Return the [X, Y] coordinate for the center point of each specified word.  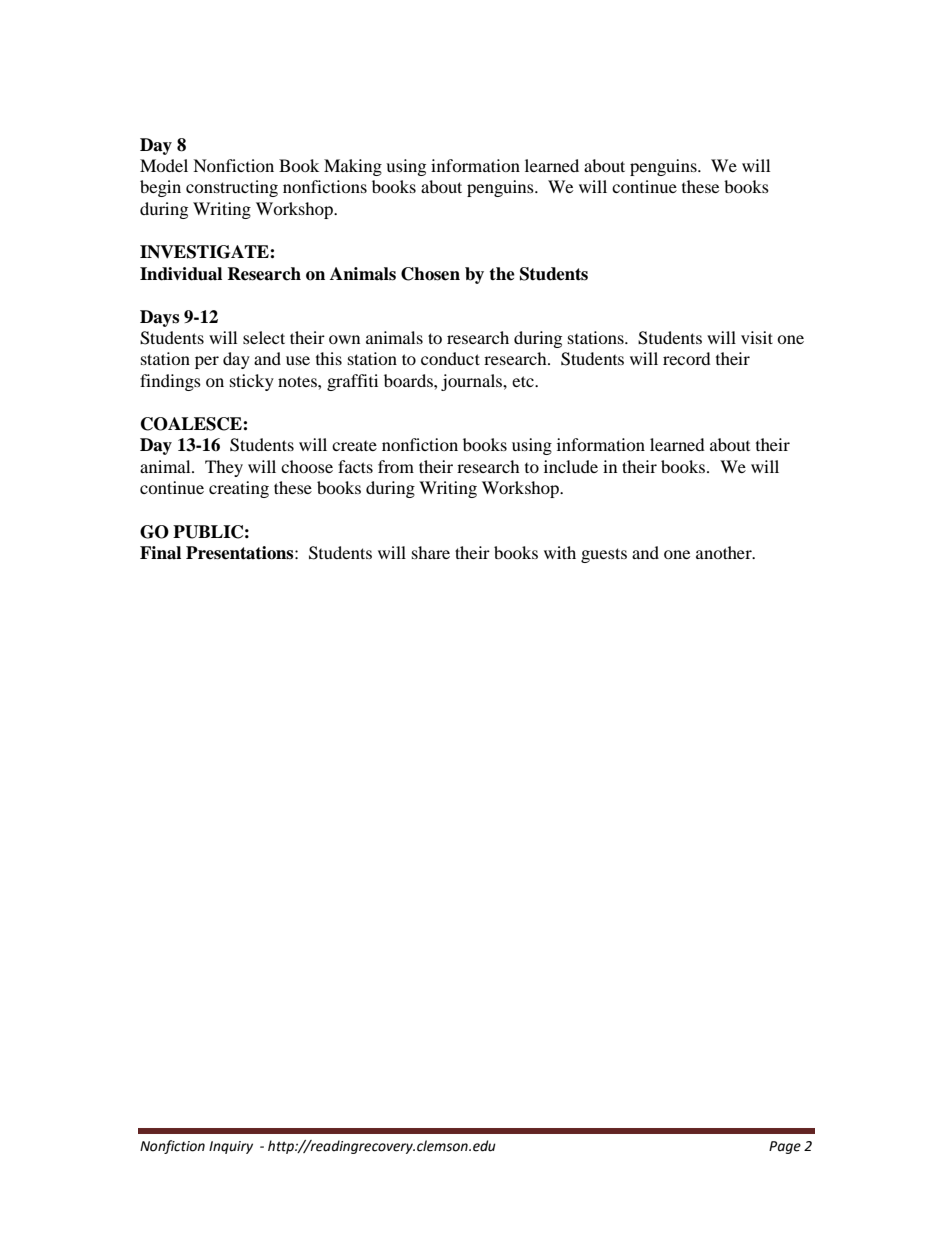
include [571, 466]
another [725, 552]
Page [785, 1147]
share [431, 552]
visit [757, 337]
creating [239, 489]
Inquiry [231, 1147]
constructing [232, 188]
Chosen [430, 274]
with [560, 552]
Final [160, 553]
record [687, 358]
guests [604, 555]
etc [524, 381]
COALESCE [192, 424]
